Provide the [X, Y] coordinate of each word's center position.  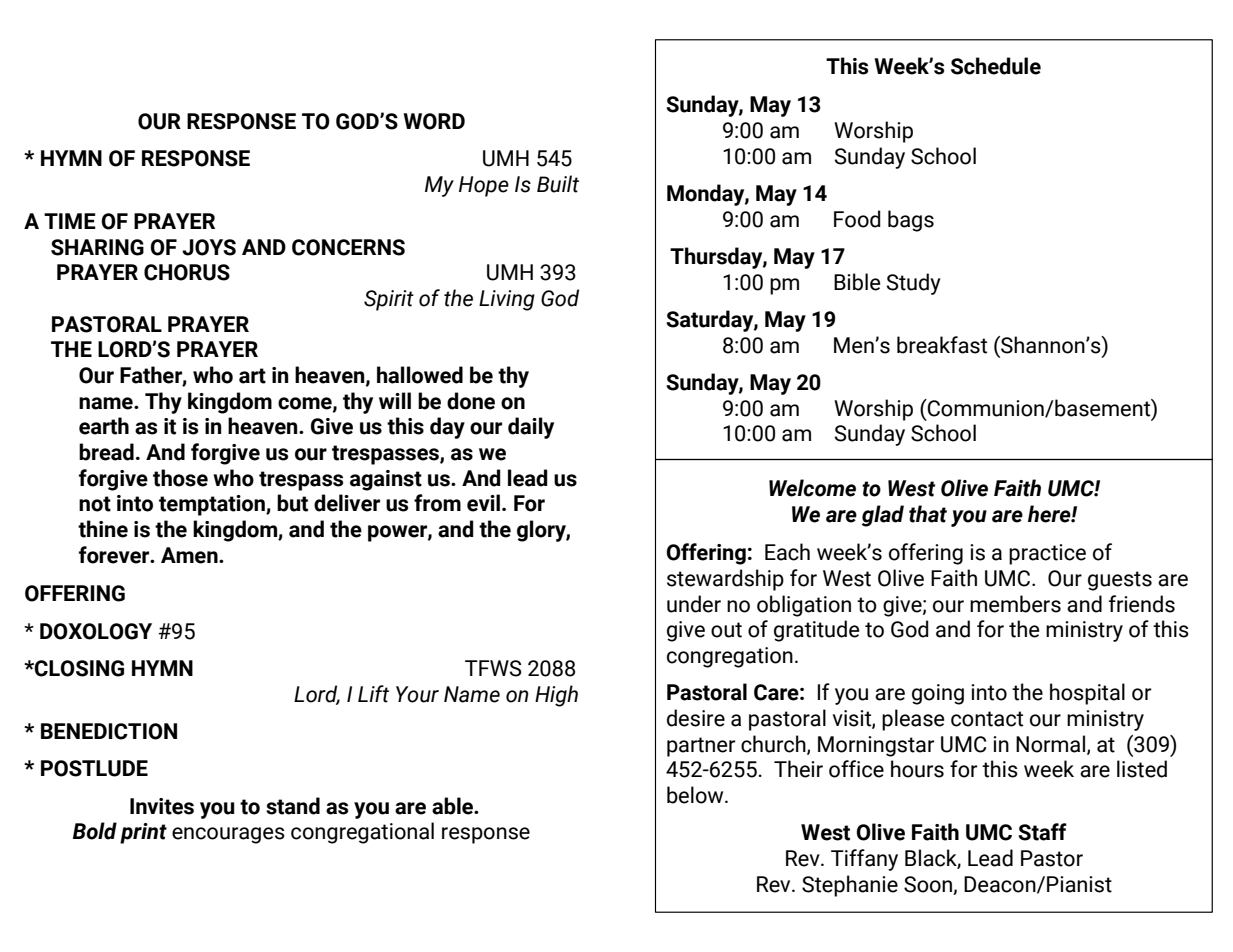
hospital [1087, 694]
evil [483, 503]
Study [914, 284]
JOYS [209, 247]
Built [558, 184]
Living [507, 300]
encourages [228, 835]
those [180, 478]
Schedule [996, 66]
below [696, 795]
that [928, 514]
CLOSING [78, 668]
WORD [434, 121]
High [556, 696]
